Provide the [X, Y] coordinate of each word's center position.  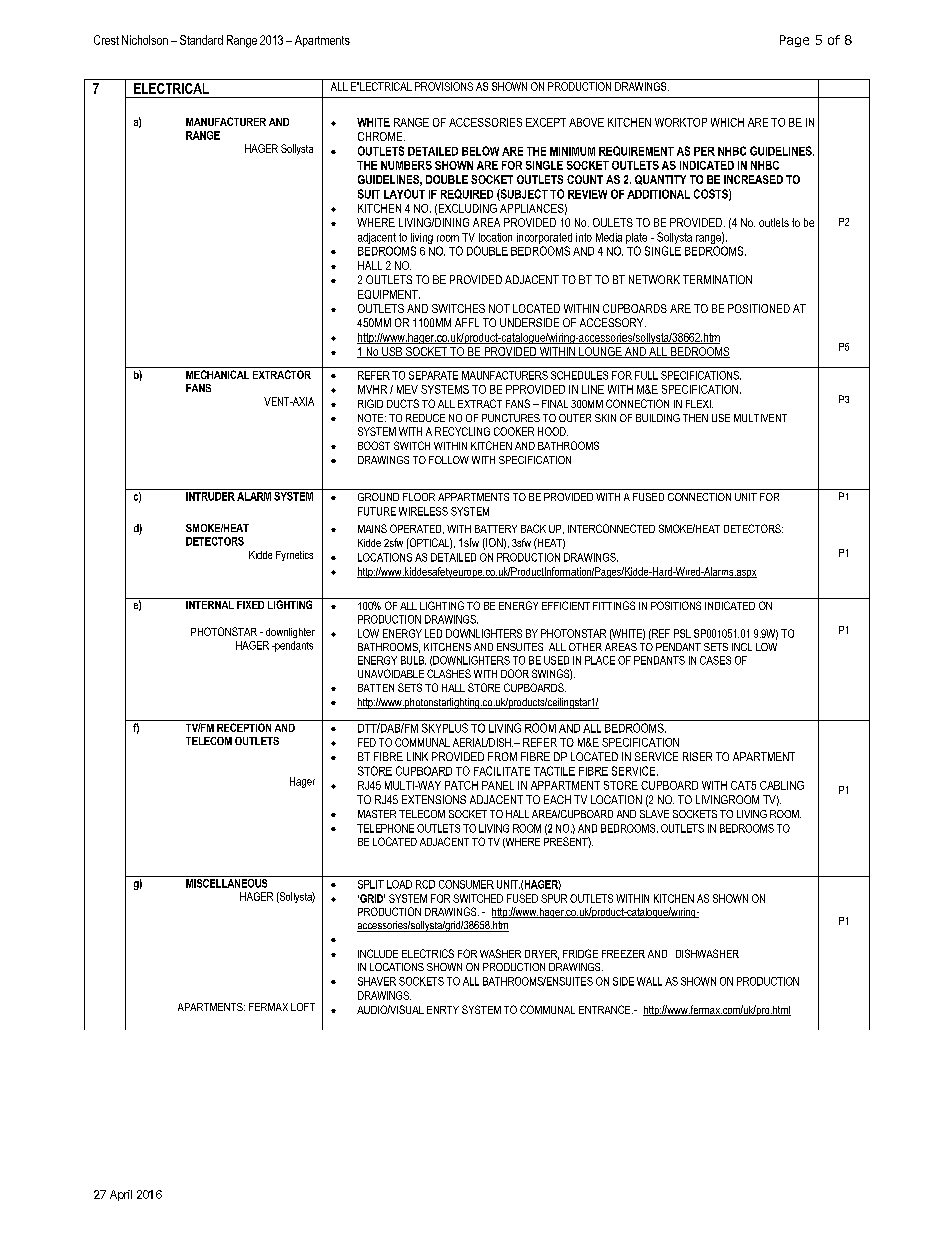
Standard [201, 40]
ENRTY [443, 1010]
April [121, 1195]
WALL [649, 981]
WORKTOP [681, 122]
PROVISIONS [444, 86]
